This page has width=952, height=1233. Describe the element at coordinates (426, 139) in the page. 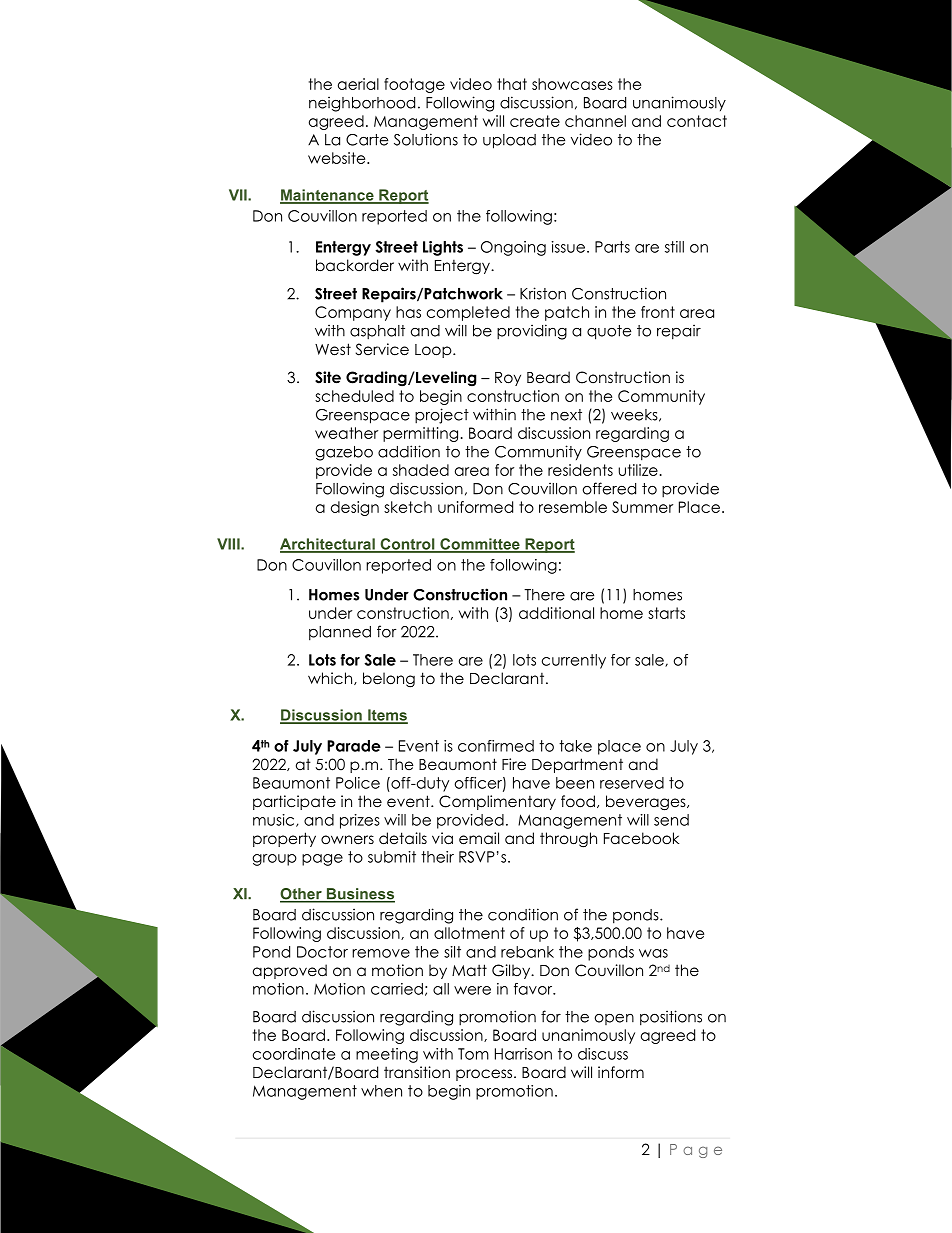

I see `Solutions` at that location.
